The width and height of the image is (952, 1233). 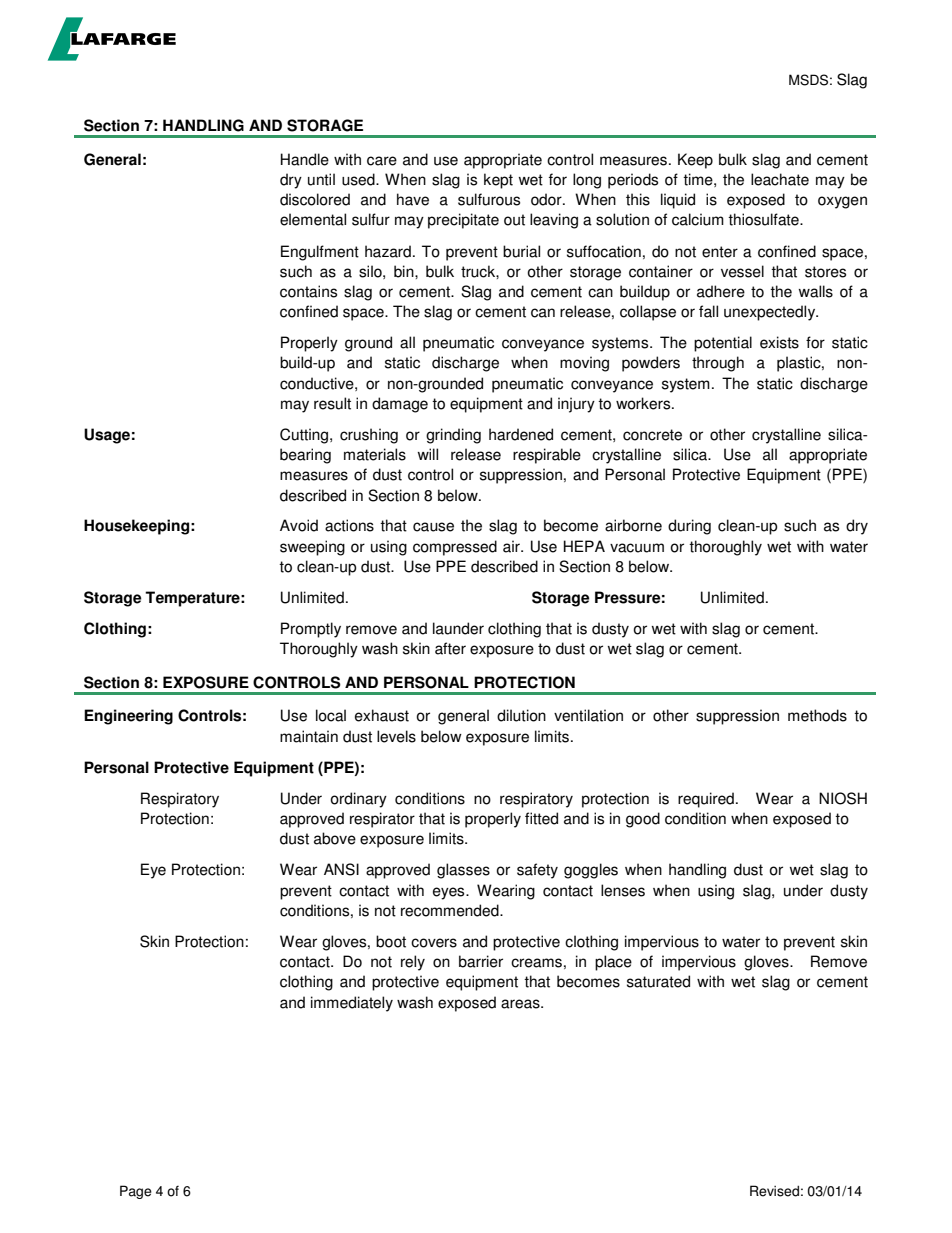 What do you see at coordinates (498, 181) in the image?
I see `kept` at bounding box center [498, 181].
